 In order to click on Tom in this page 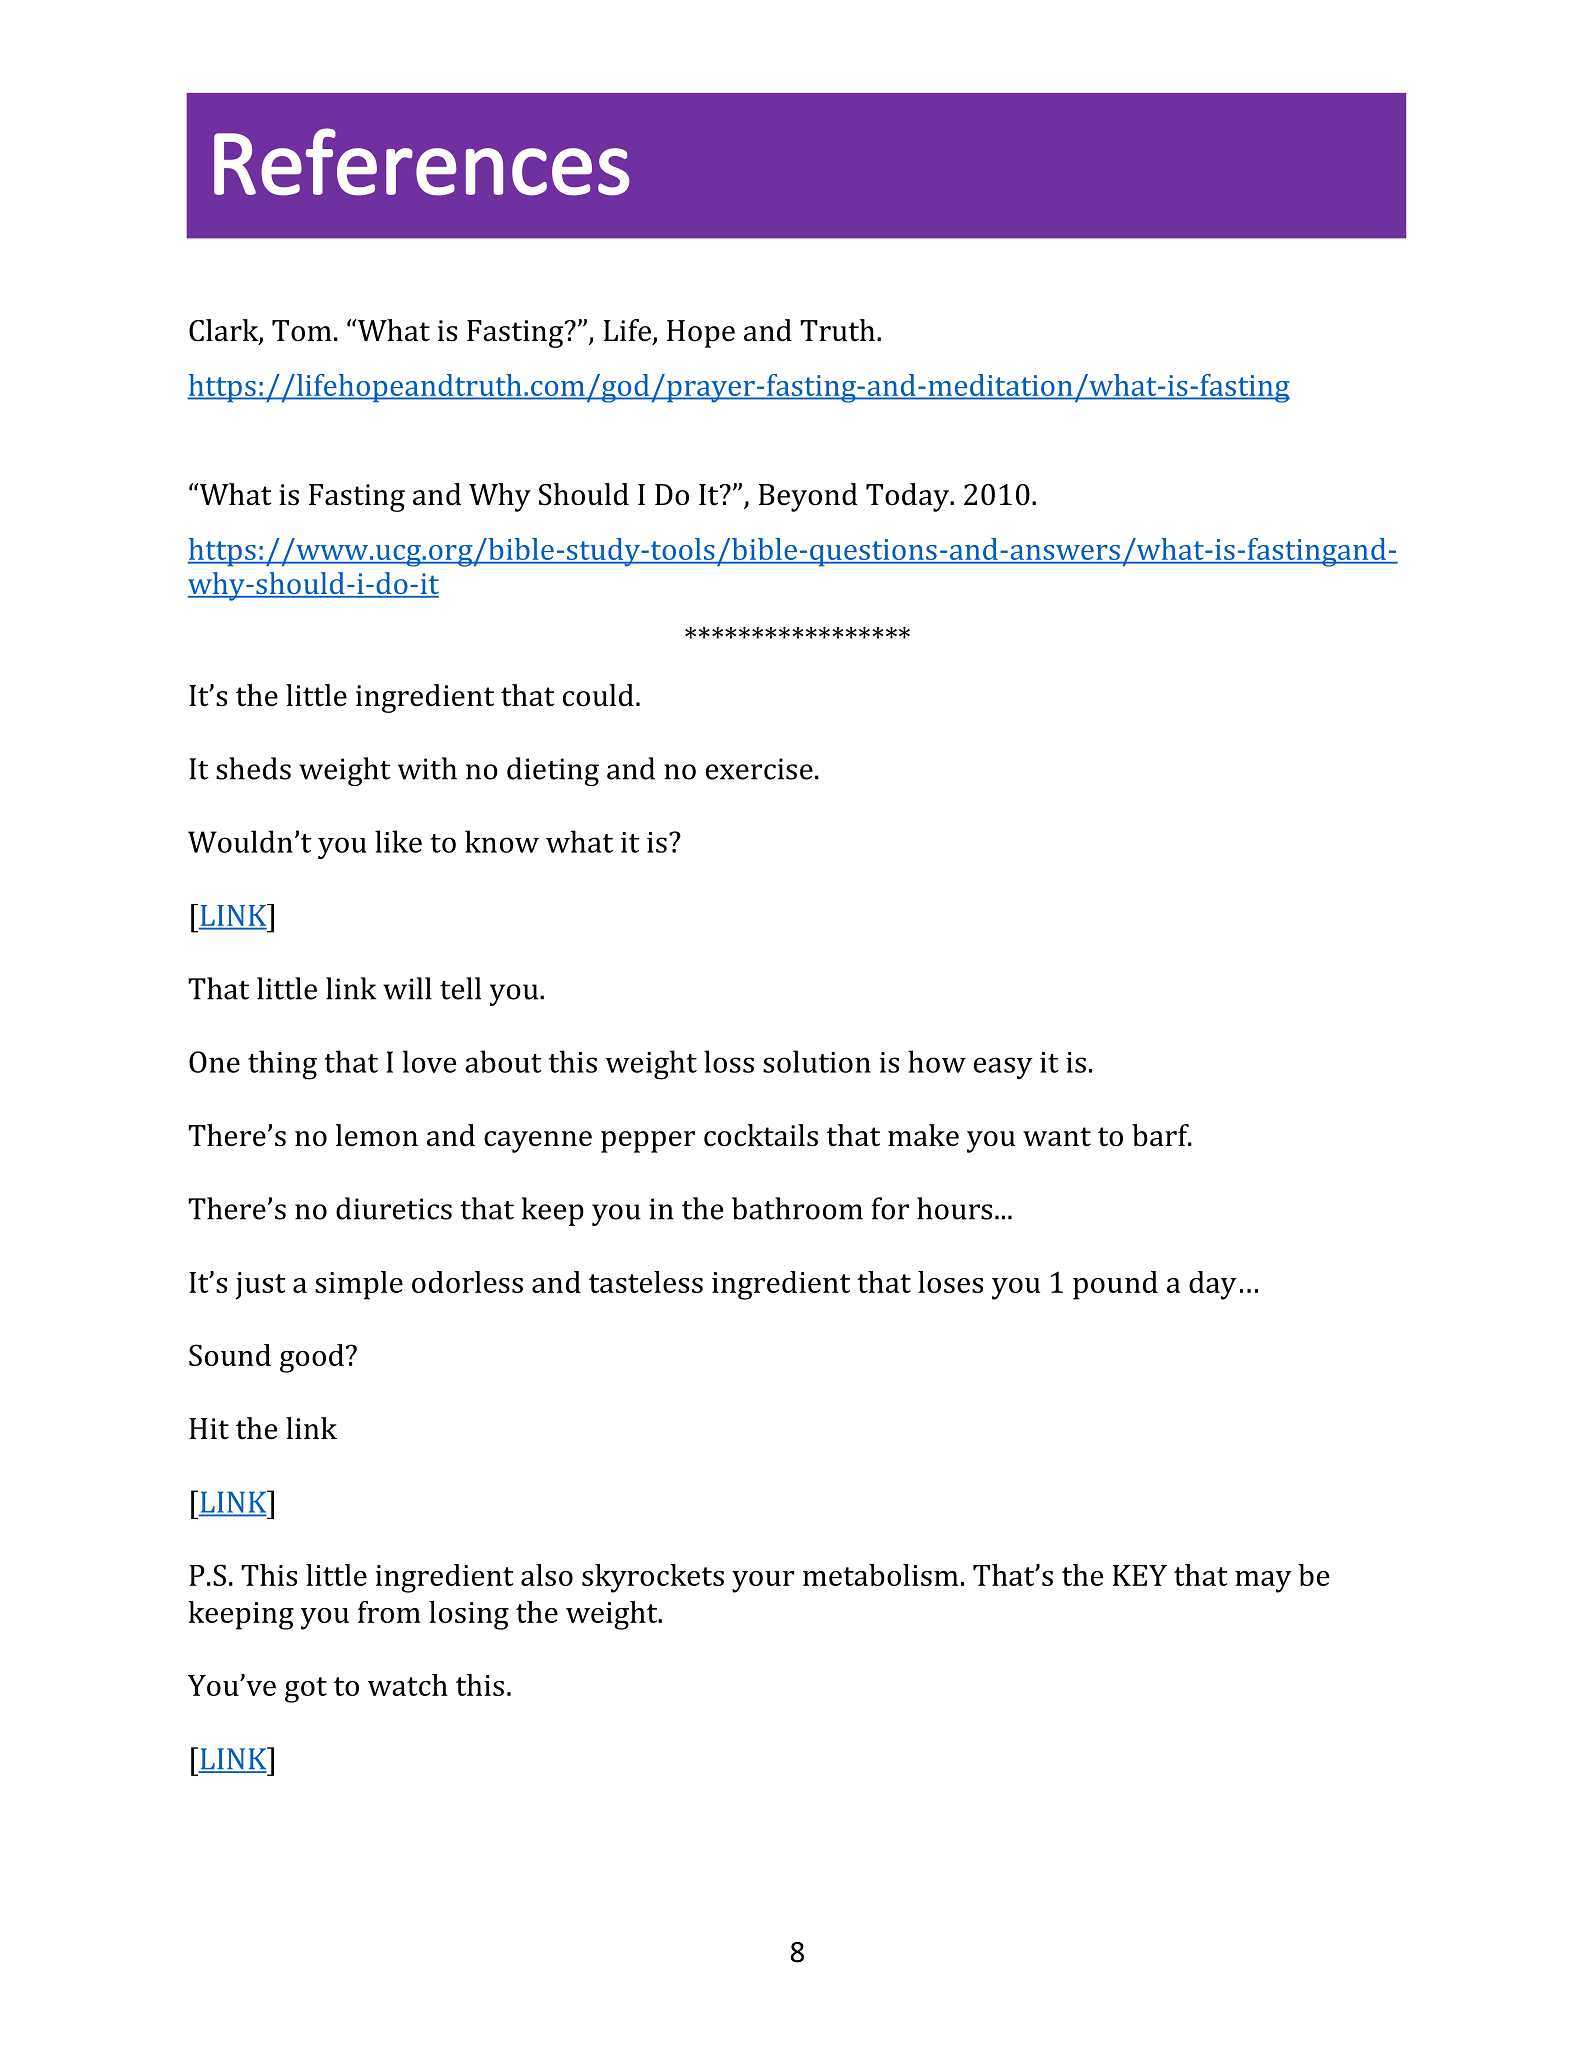, I will do `click(302, 331)`.
